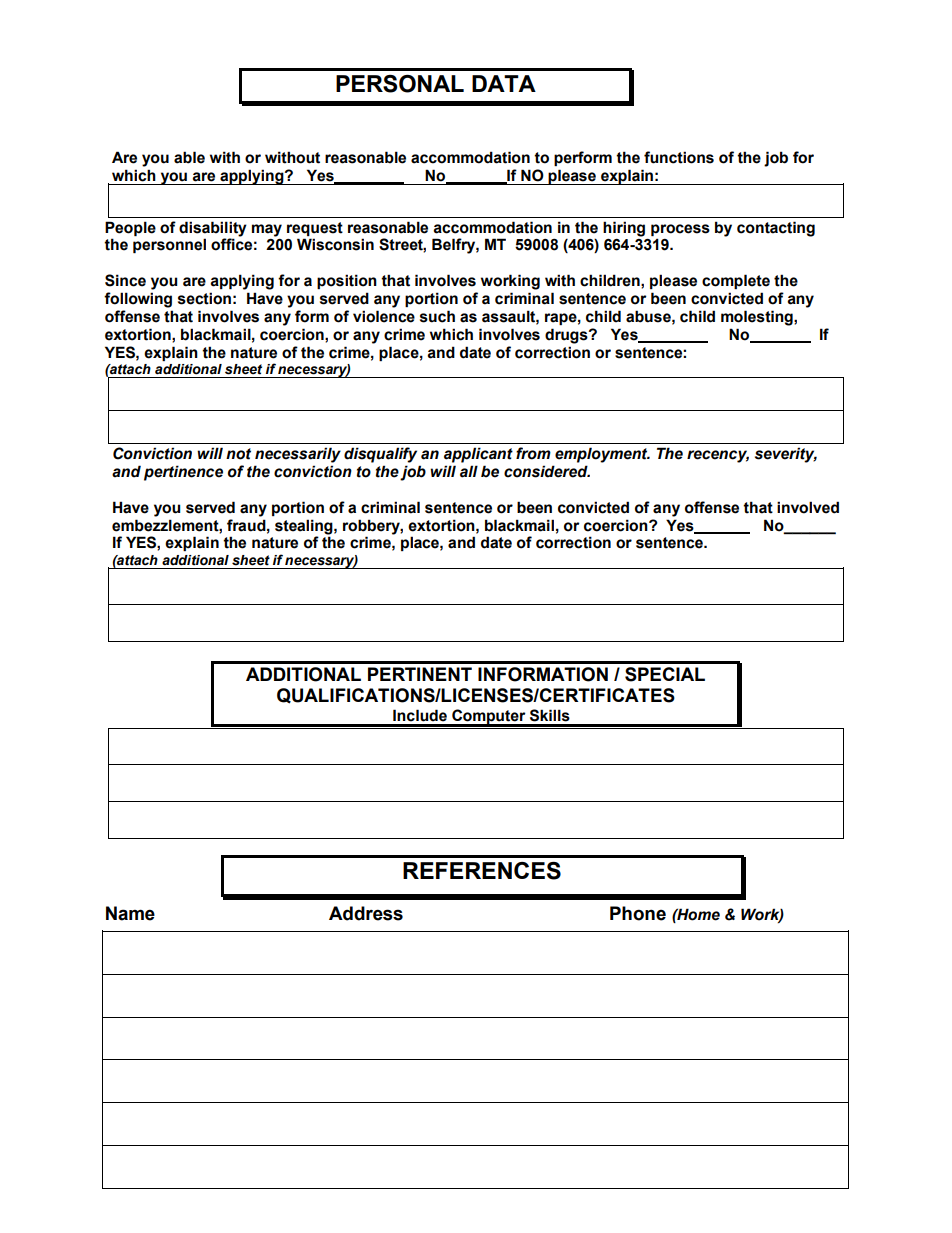 The height and width of the document is (1233, 952). Describe the element at coordinates (489, 717) in the document. I see `Computer` at that location.
